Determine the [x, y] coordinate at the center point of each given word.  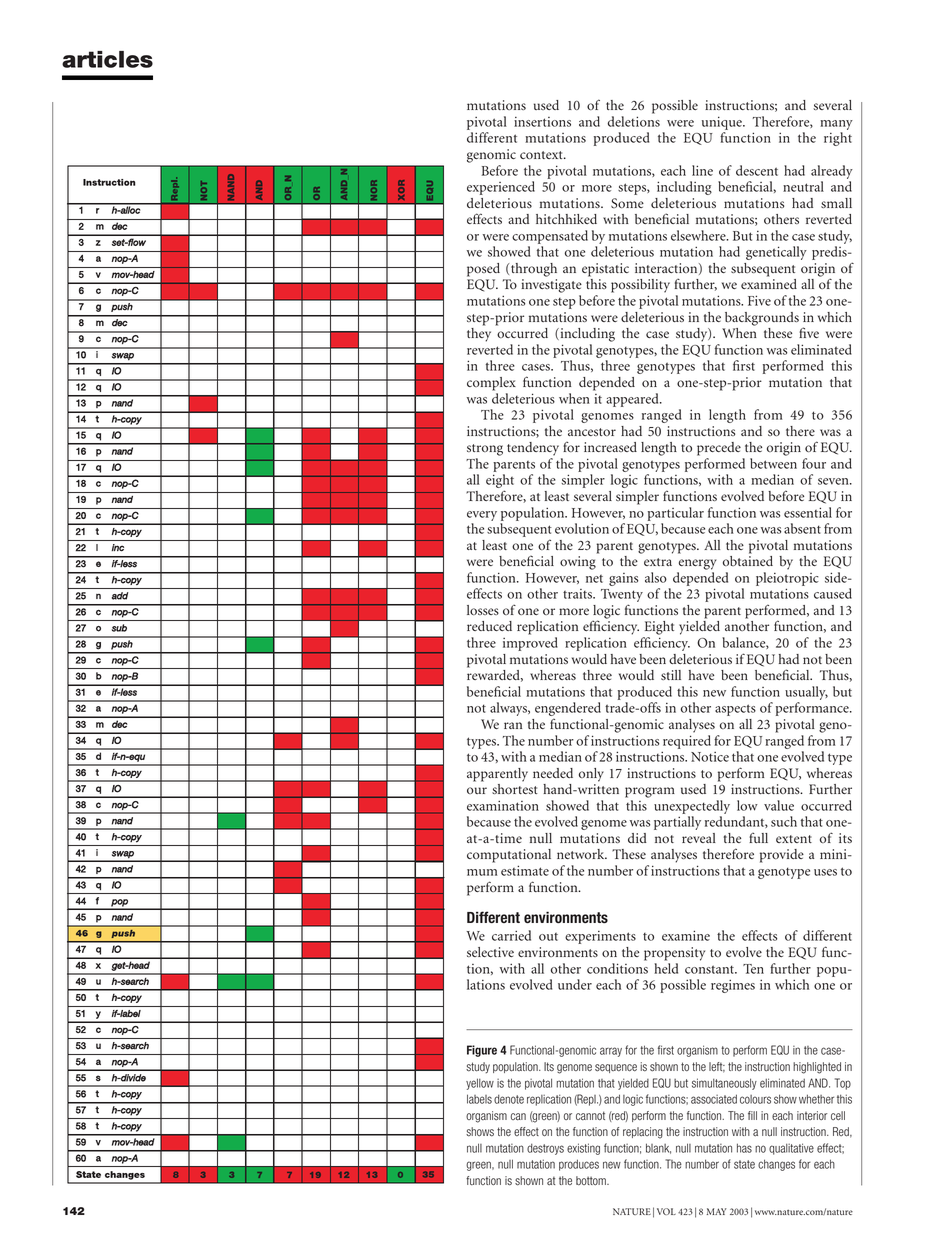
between [773, 463]
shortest [515, 789]
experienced [501, 188]
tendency [533, 449]
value [779, 805]
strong [485, 450]
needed [553, 773]
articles [107, 59]
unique [723, 123]
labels [479, 1099]
